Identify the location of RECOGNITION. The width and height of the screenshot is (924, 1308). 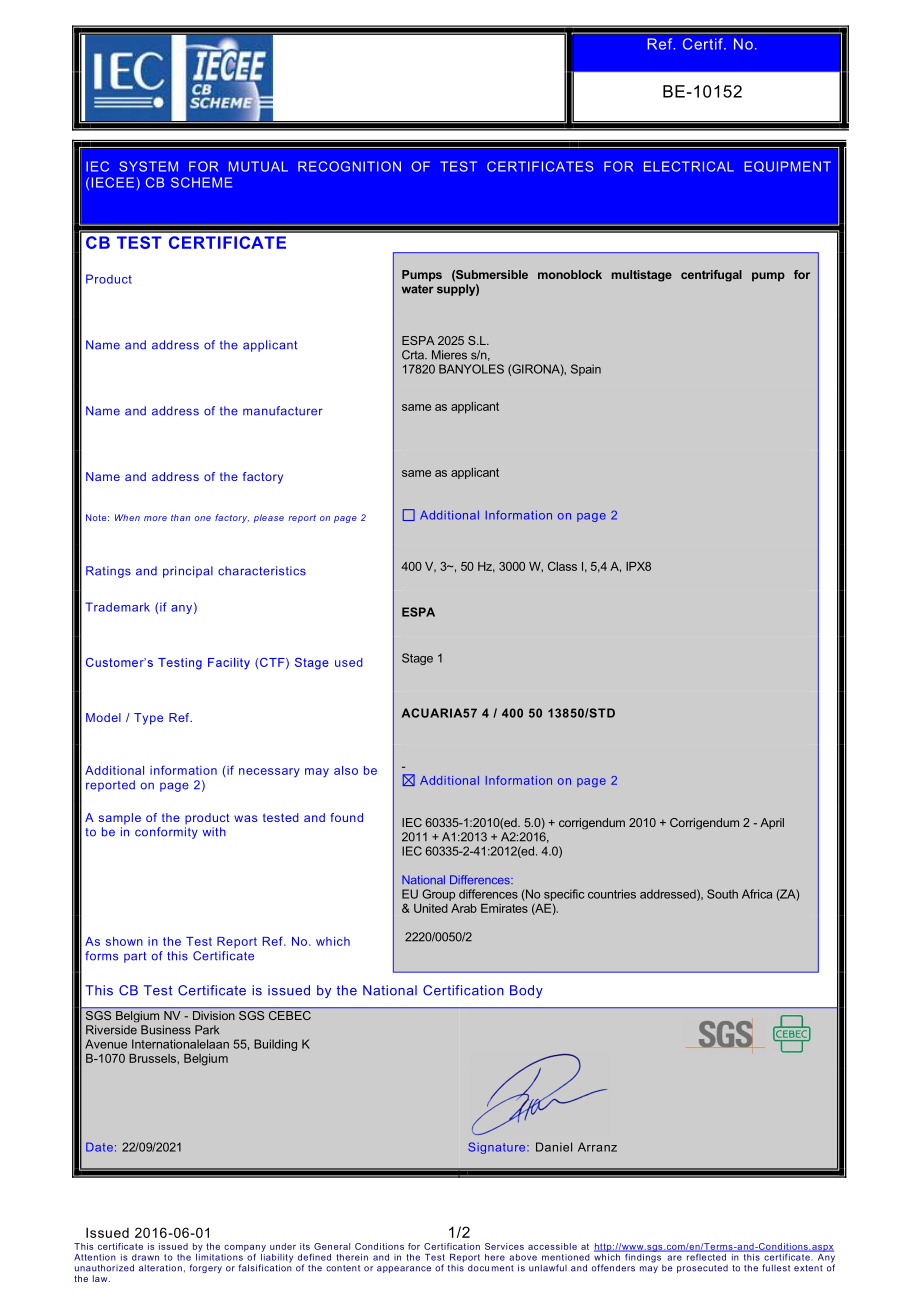
(349, 166).
